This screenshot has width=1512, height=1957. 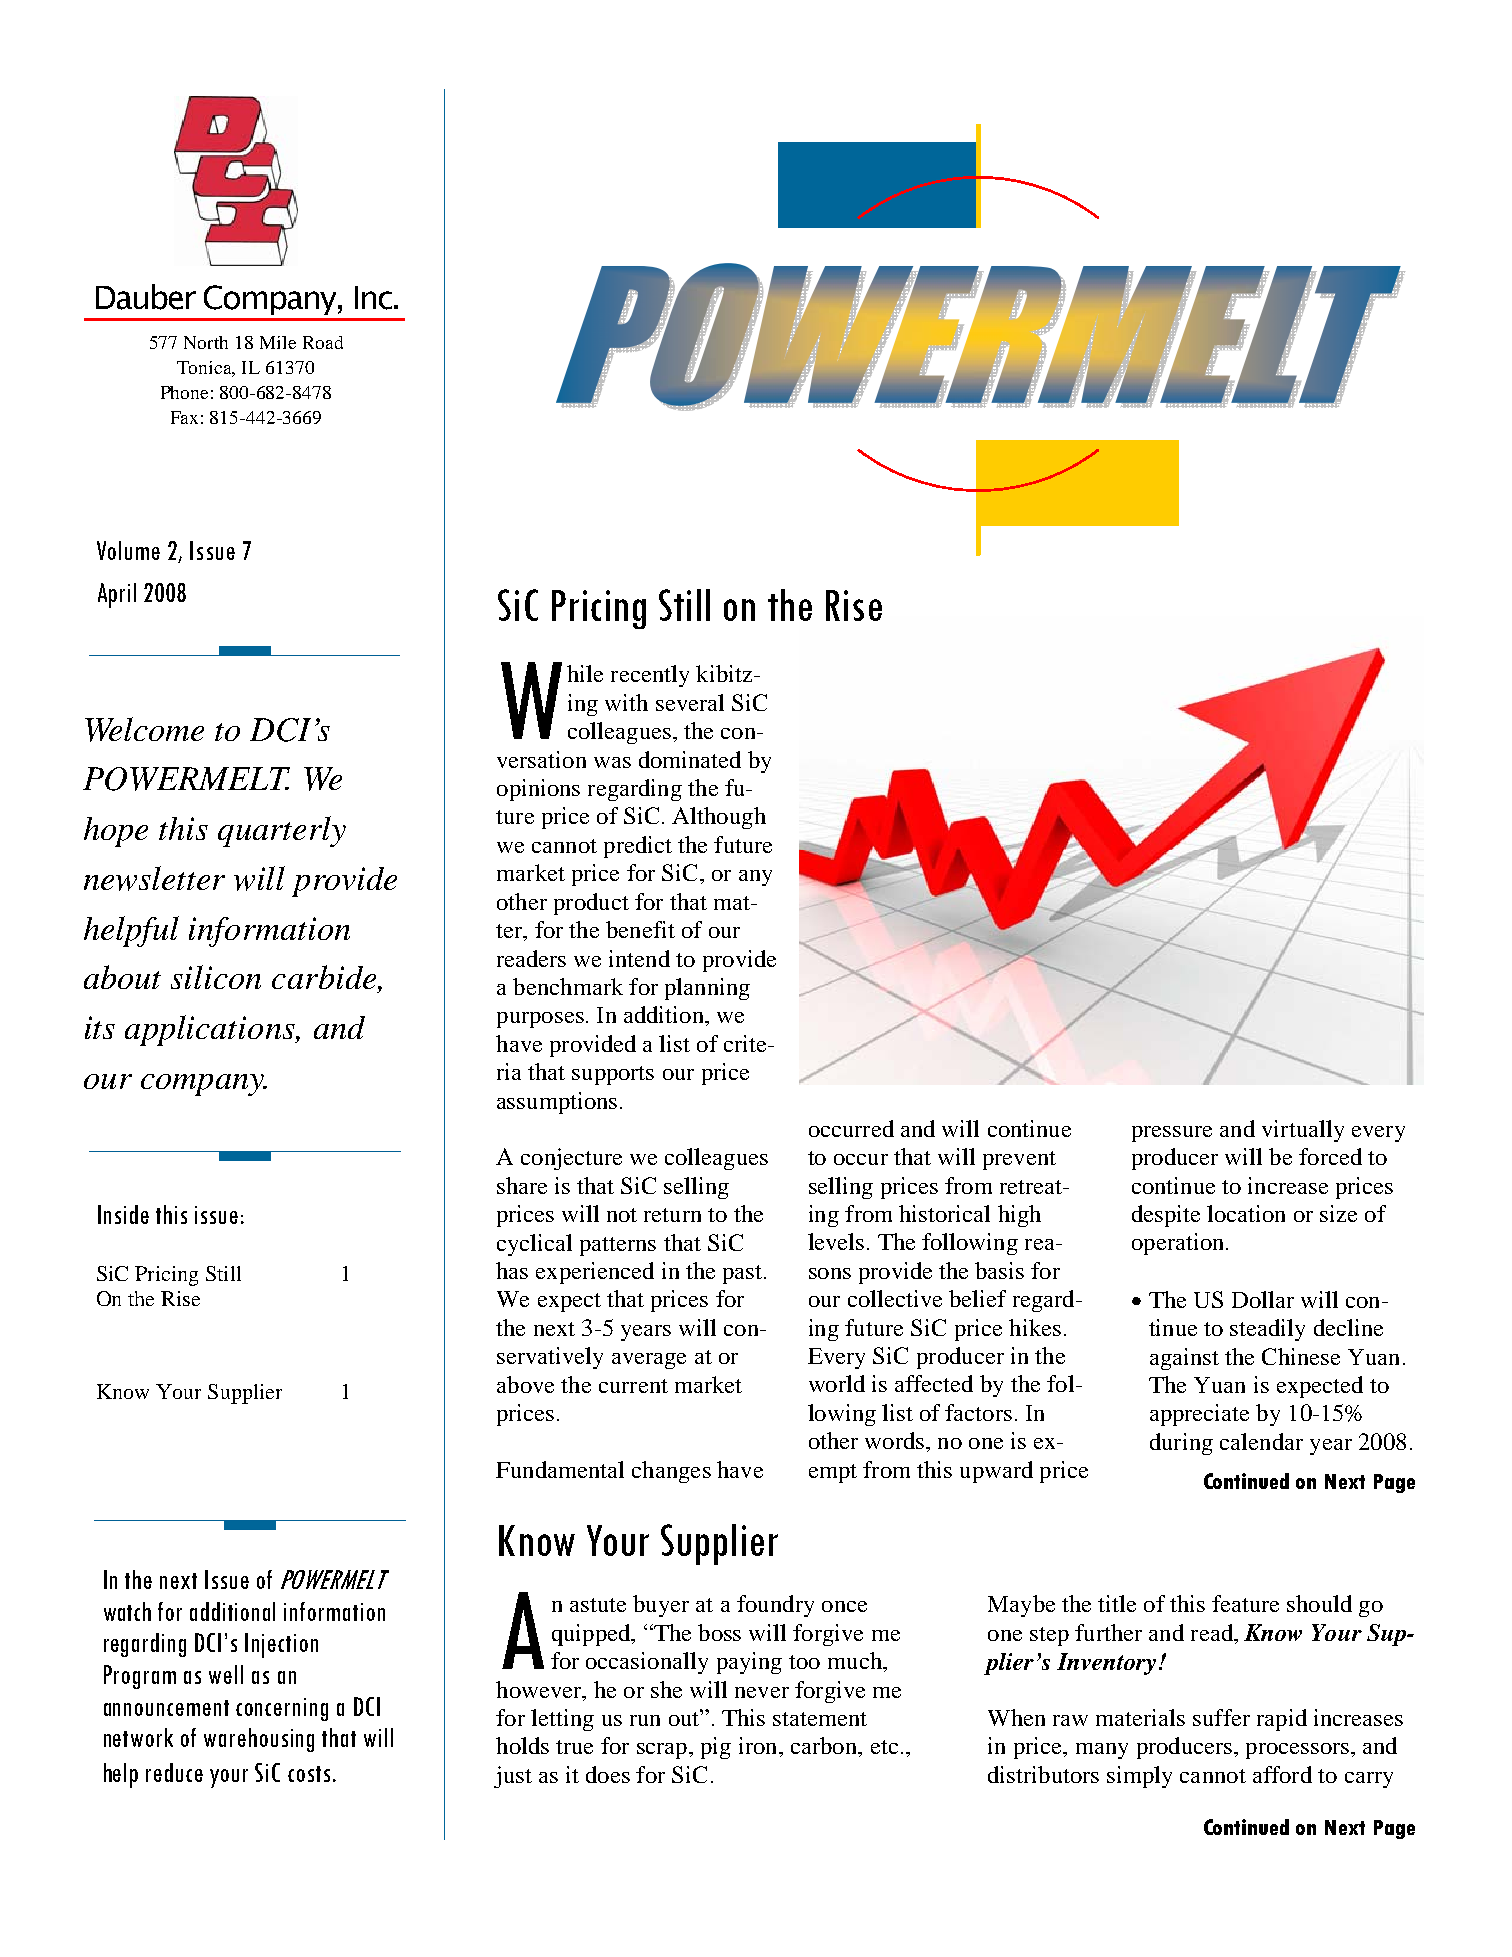 I want to click on suffer, so click(x=1221, y=1717).
